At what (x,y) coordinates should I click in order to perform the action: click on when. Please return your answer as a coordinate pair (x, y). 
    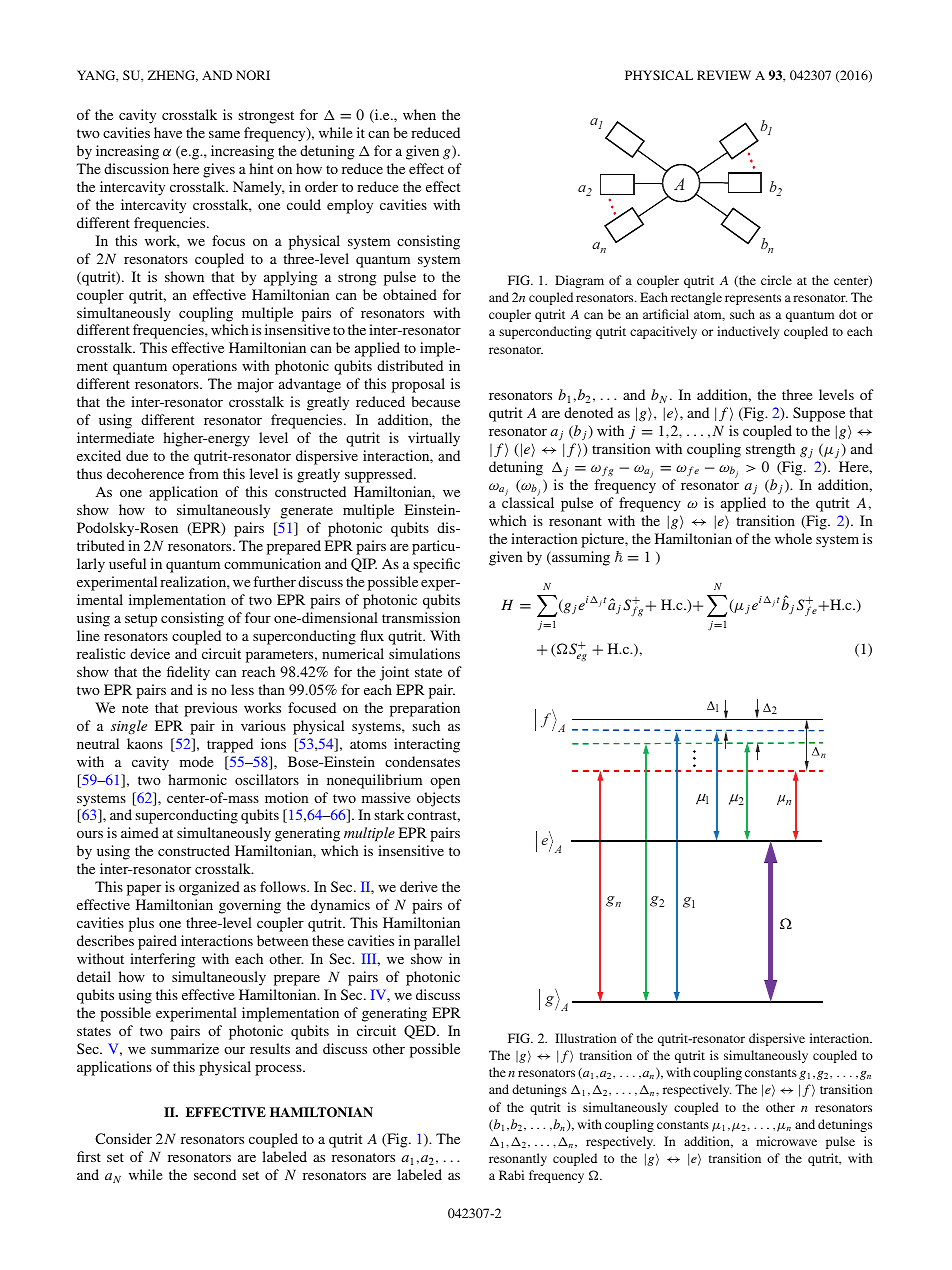
    Looking at the image, I should click on (419, 114).
